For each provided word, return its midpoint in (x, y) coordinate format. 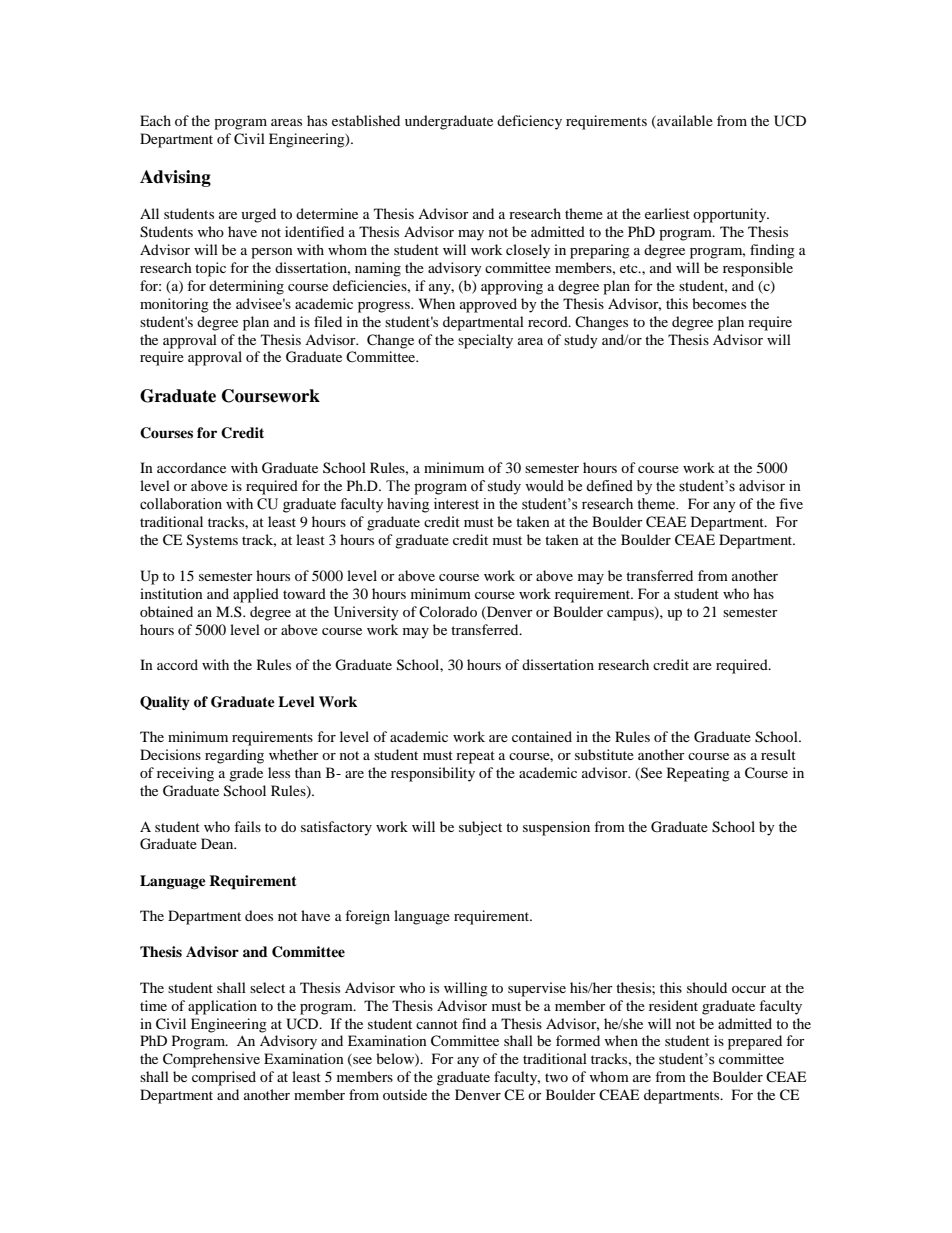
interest (456, 504)
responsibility (433, 774)
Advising (175, 178)
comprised (224, 1078)
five (791, 503)
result (778, 754)
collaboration (181, 504)
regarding (234, 756)
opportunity (731, 215)
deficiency (529, 122)
